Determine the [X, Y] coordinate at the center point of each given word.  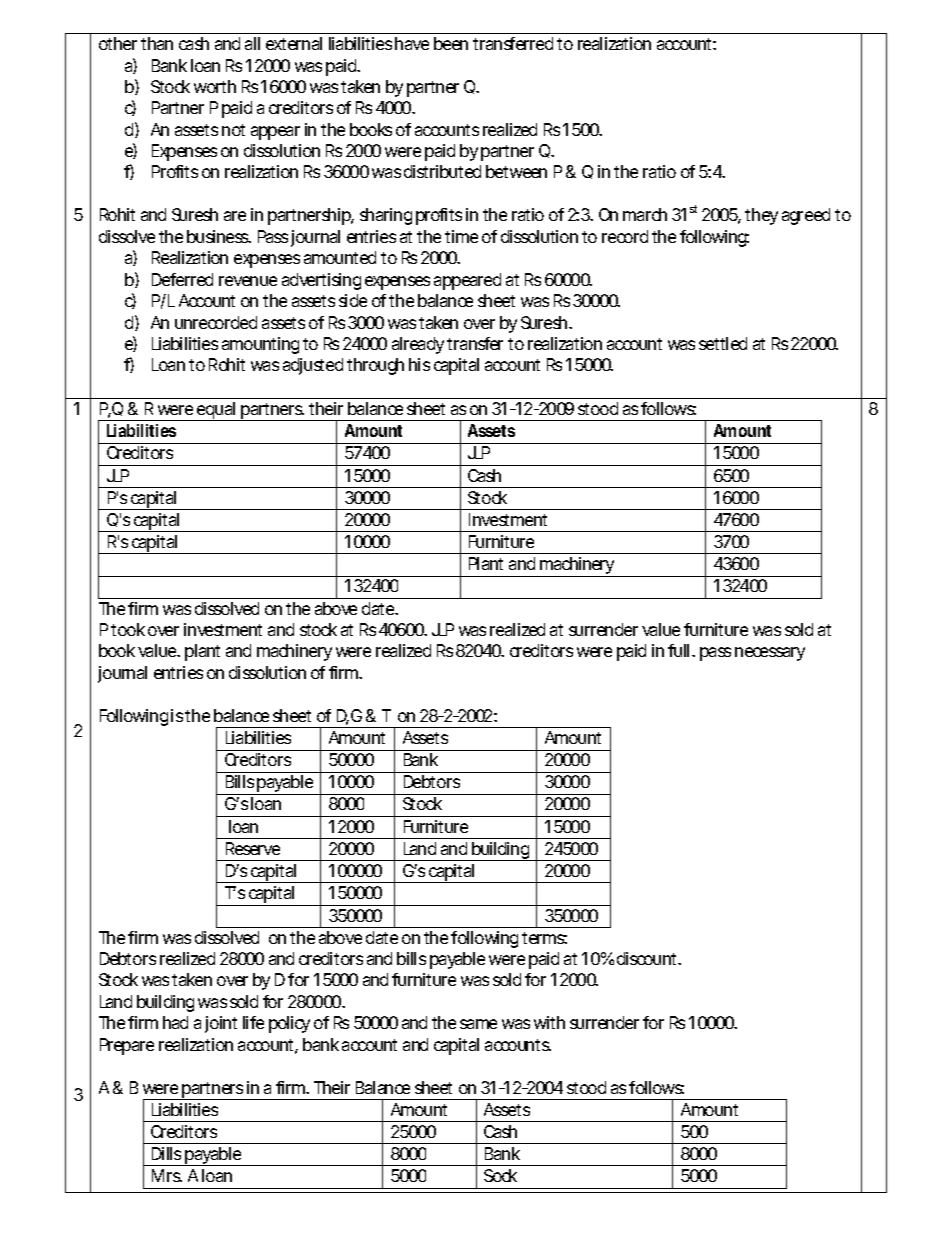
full [678, 650]
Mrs [167, 1175]
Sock [500, 1175]
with [549, 1022]
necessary [770, 654]
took [128, 629]
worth [215, 86]
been [451, 43]
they [761, 216]
